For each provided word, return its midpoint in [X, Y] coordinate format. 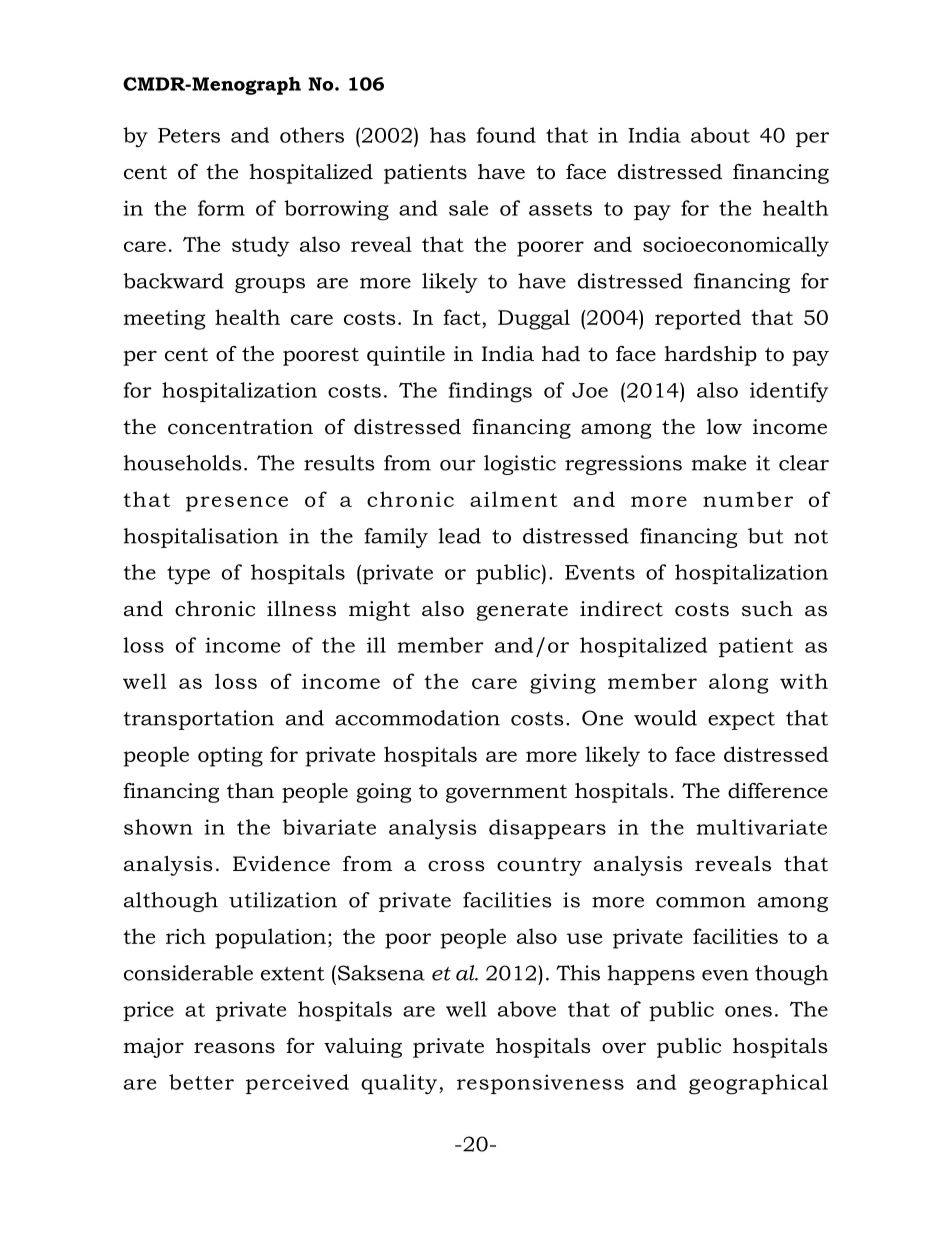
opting [230, 757]
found [506, 135]
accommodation [417, 718]
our [458, 465]
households [182, 463]
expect [741, 721]
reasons [234, 1048]
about [720, 135]
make [718, 463]
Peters [189, 135]
